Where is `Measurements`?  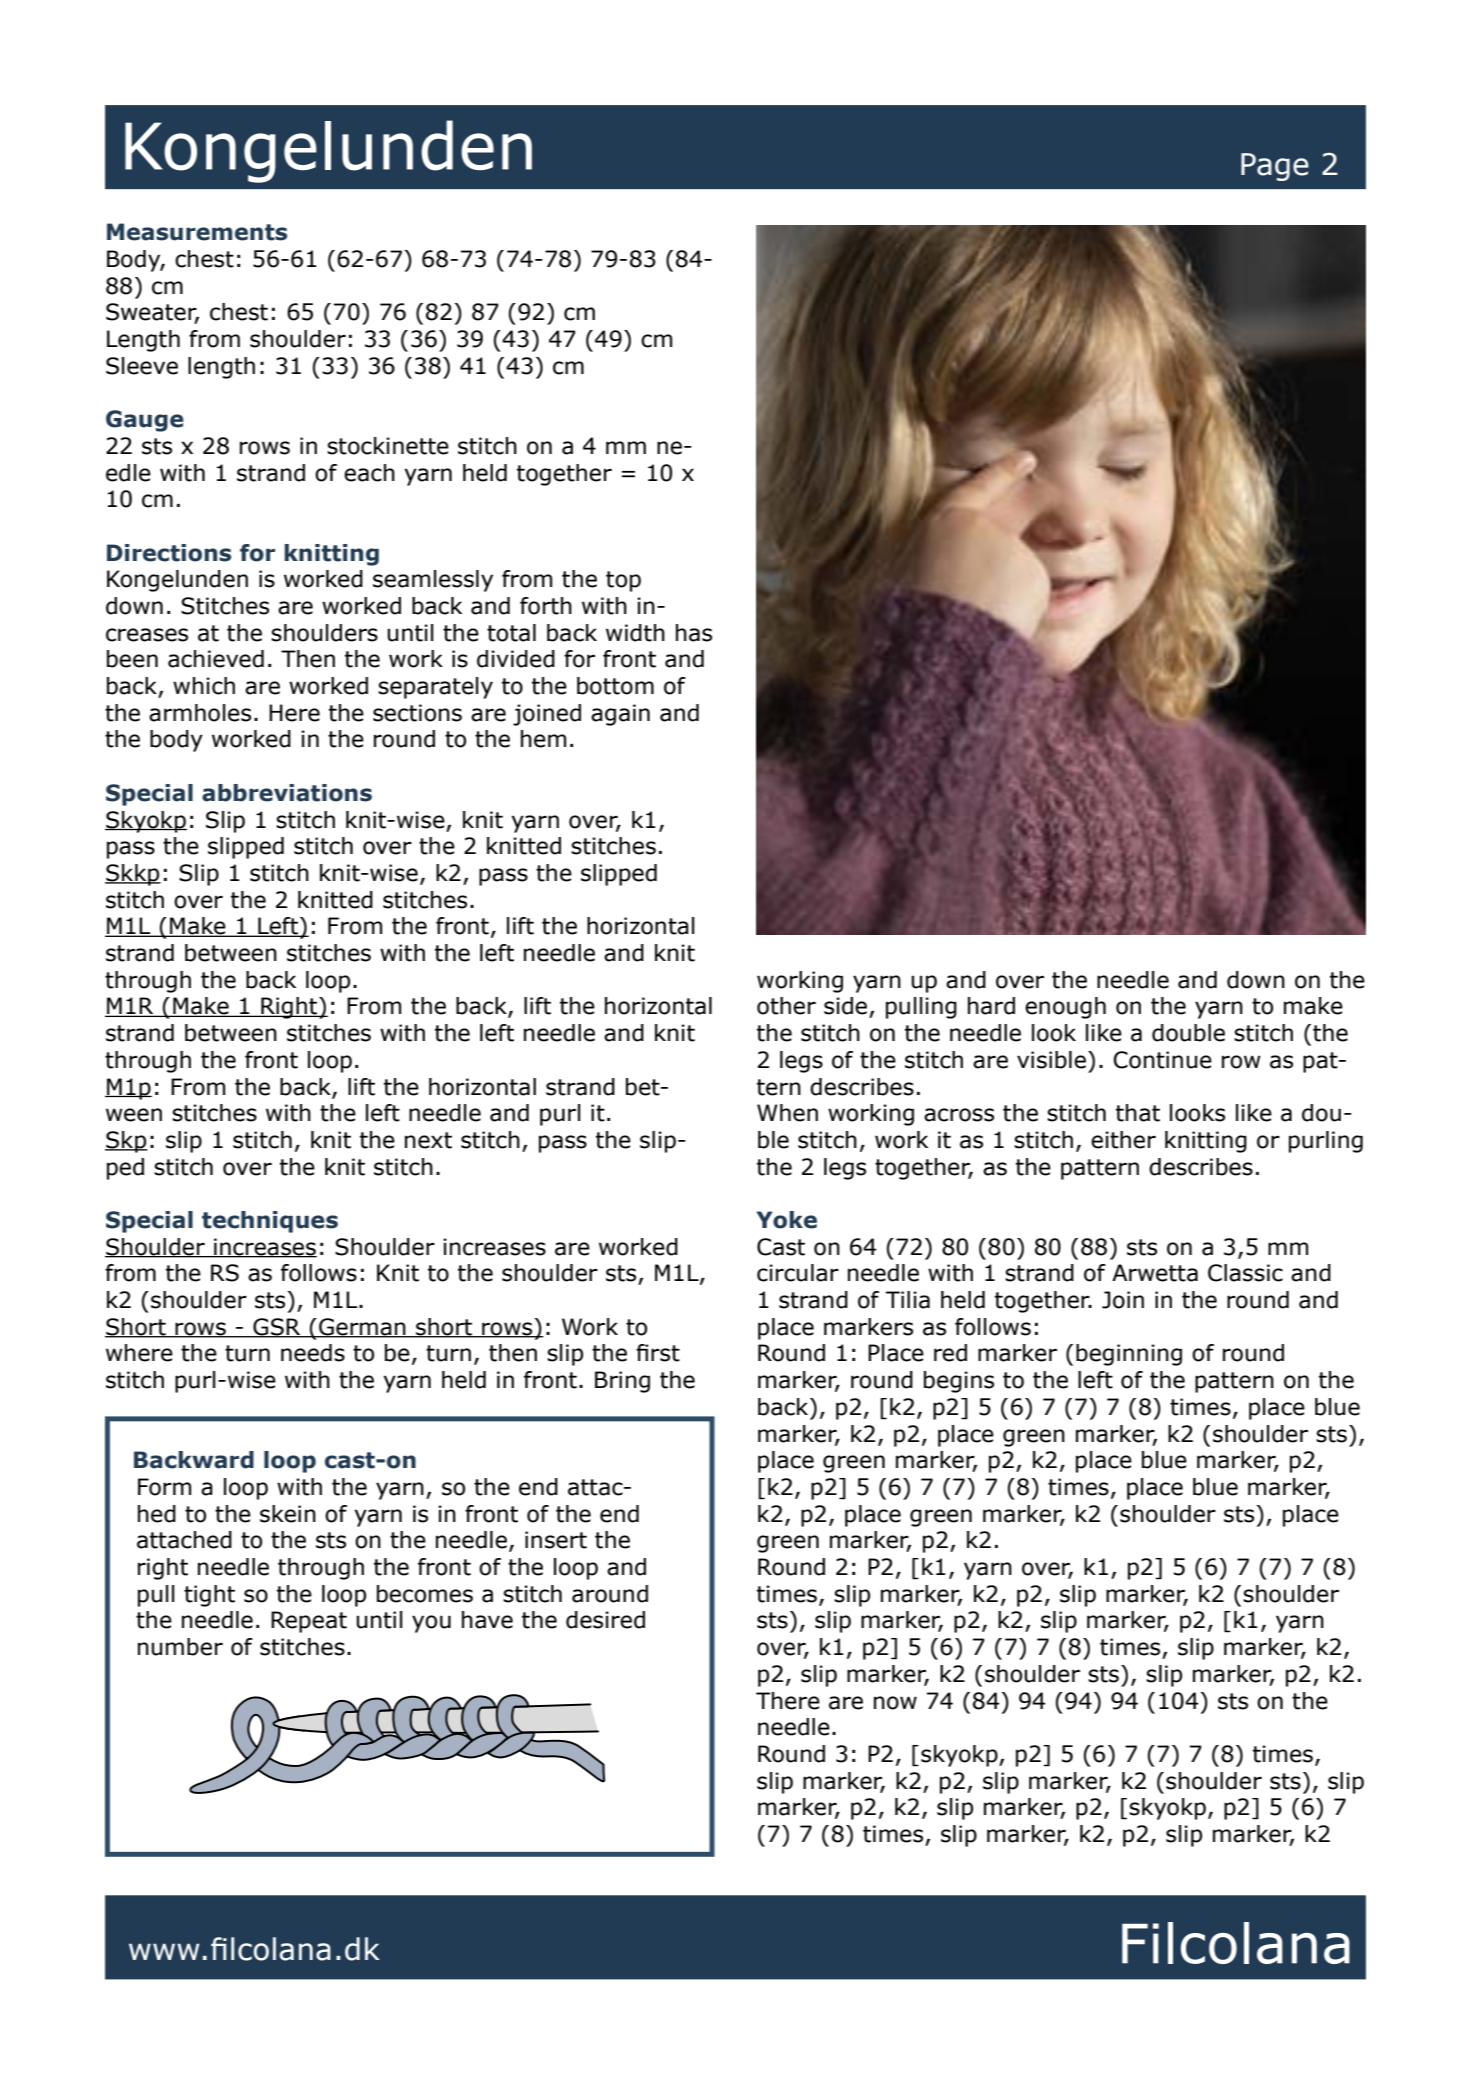 Measurements is located at coordinates (197, 232).
